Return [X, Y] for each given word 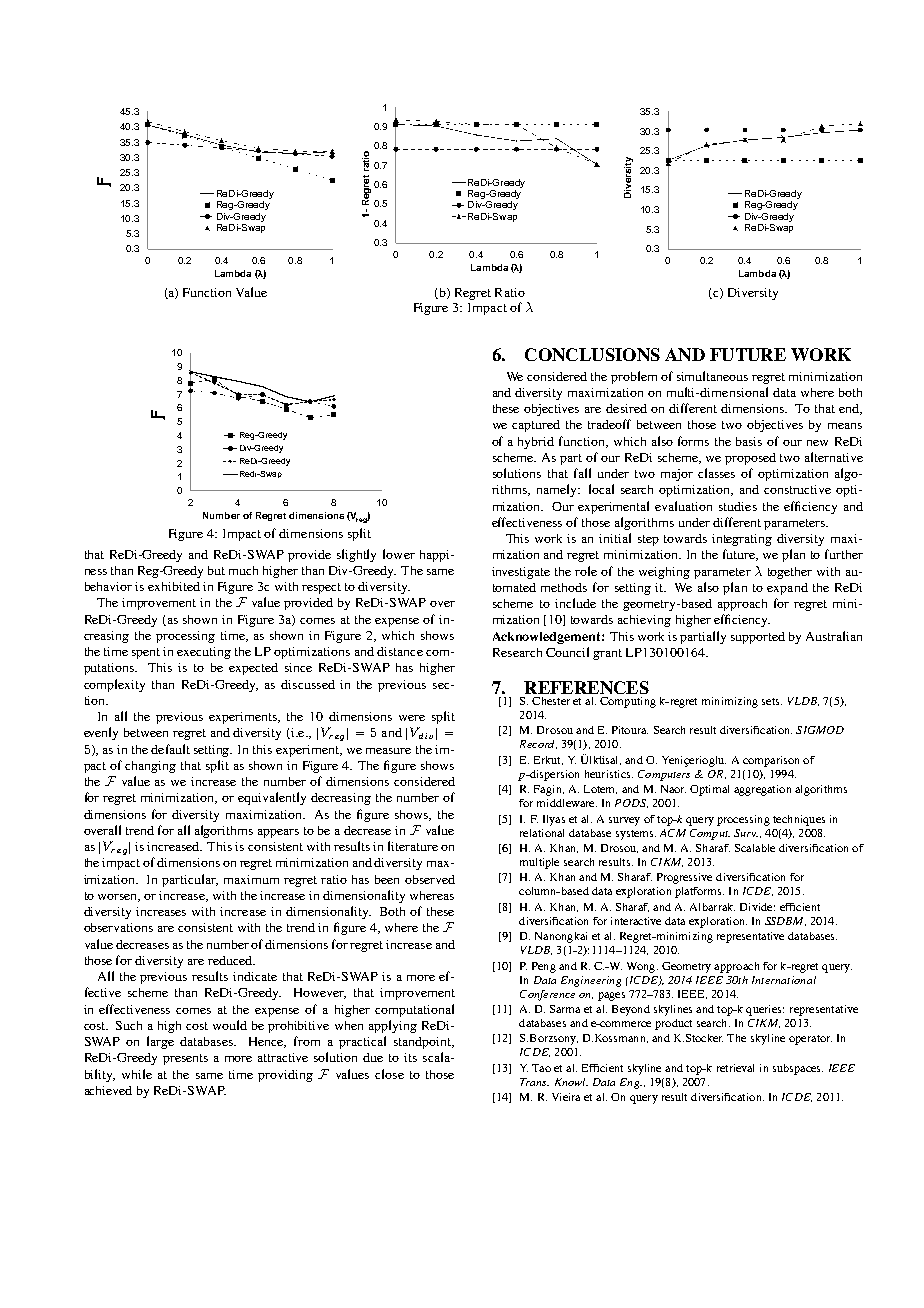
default [170, 749]
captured [536, 426]
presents [185, 1059]
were [412, 718]
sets [772, 701]
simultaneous [712, 376]
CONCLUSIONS [592, 354]
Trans [534, 1082]
